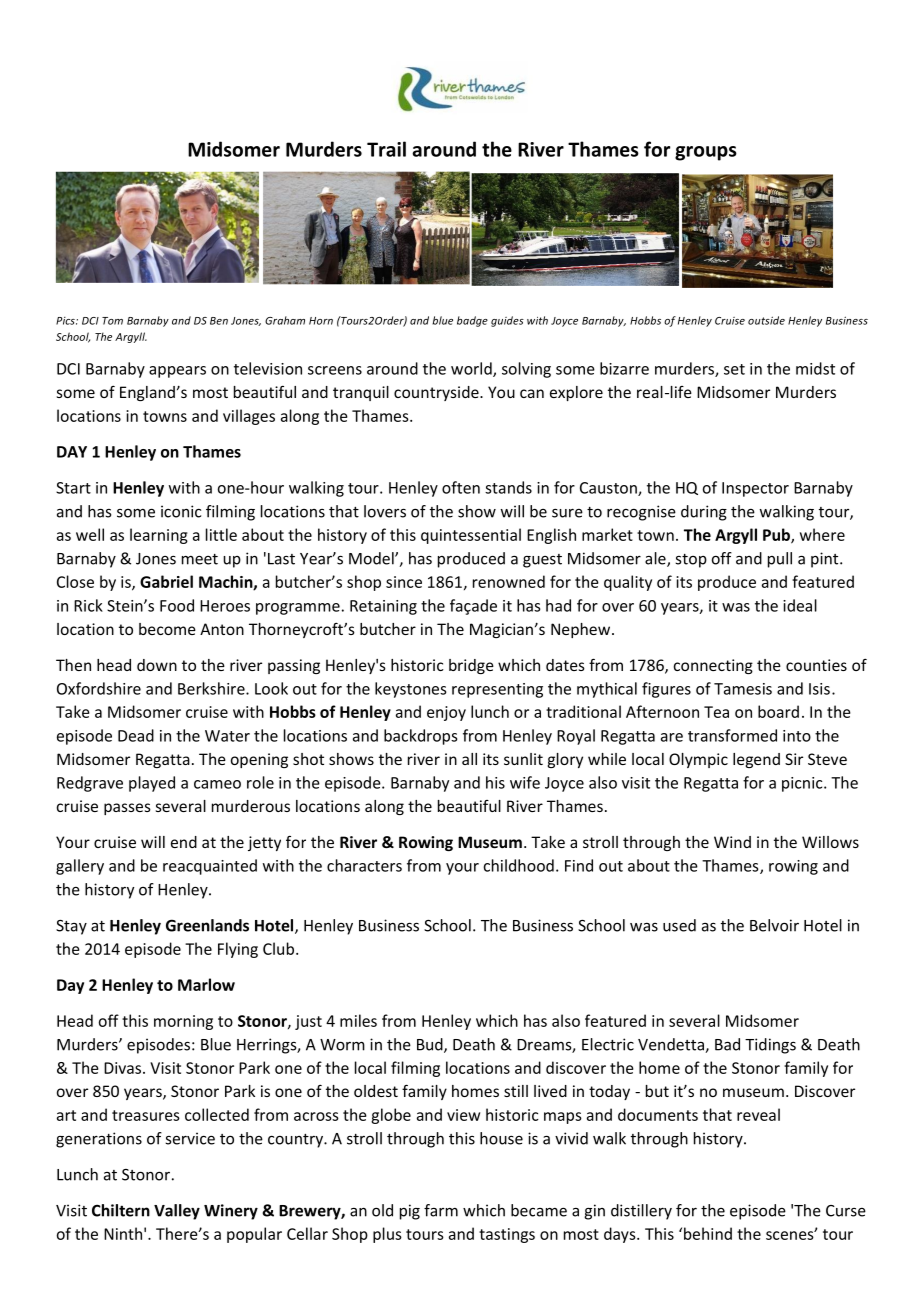 This image has width=924, height=1308. What do you see at coordinates (778, 711) in the image?
I see `board` at bounding box center [778, 711].
